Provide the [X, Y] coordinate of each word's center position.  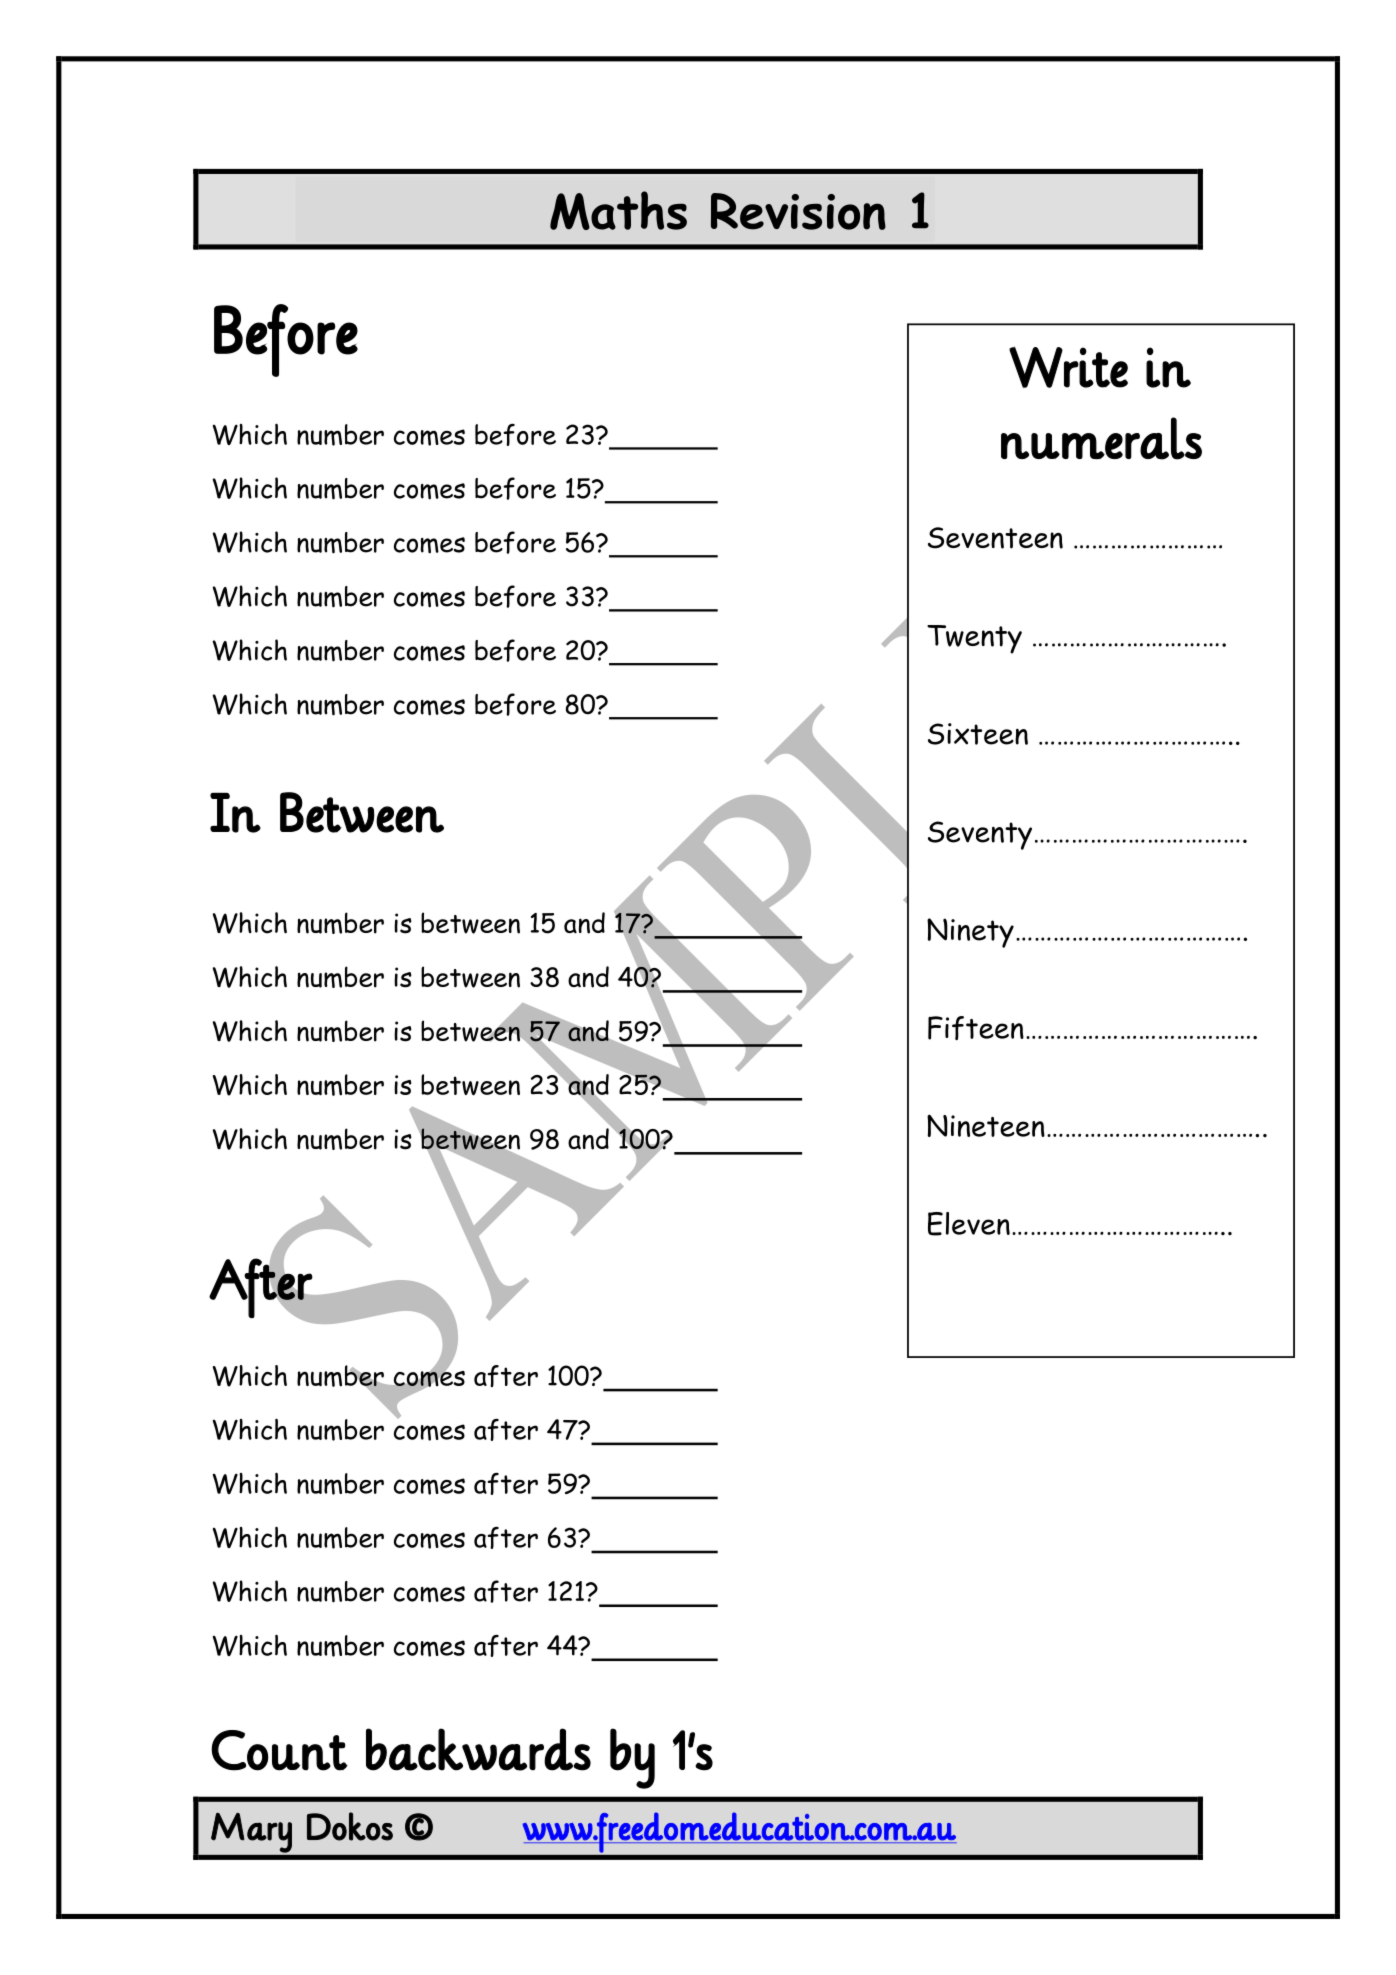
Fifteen [976, 1028]
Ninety [970, 933]
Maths [618, 210]
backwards [478, 1749]
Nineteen [986, 1125]
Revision [798, 211]
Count [279, 1750]
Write [1068, 367]
